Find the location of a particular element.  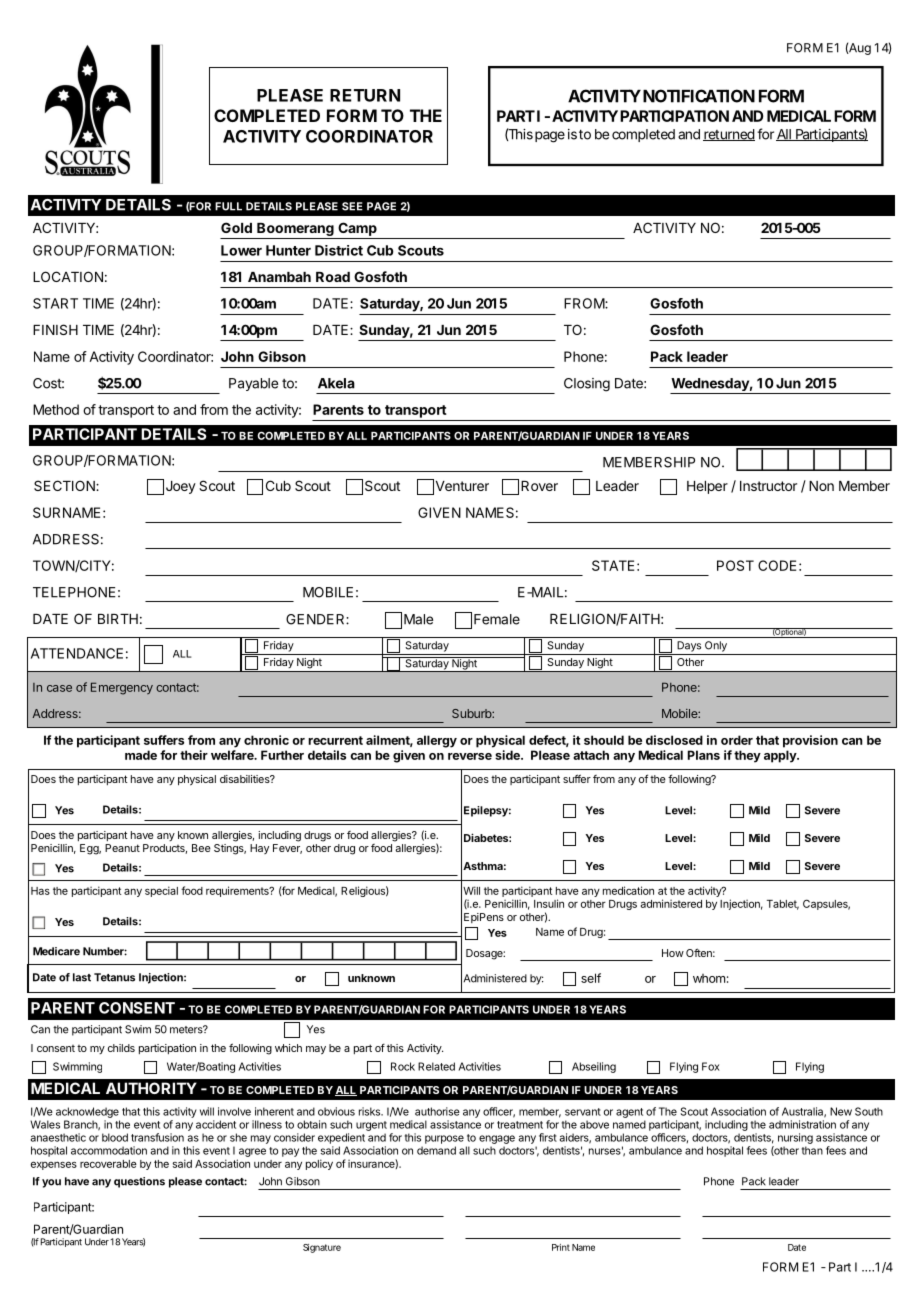

BIRTH is located at coordinates (118, 619).
